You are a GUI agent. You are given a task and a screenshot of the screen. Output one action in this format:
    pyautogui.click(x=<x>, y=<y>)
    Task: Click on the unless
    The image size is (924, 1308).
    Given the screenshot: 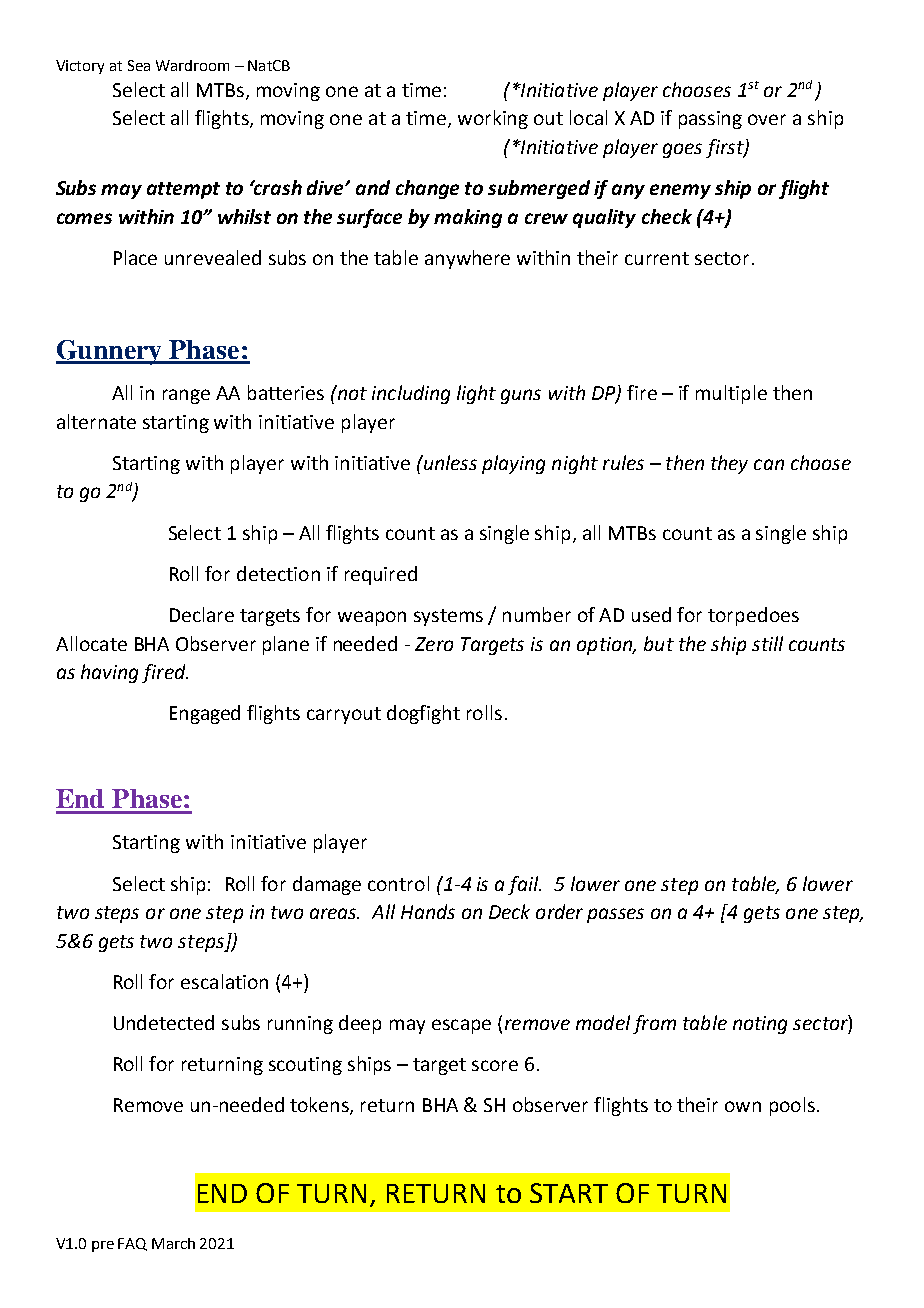 What is the action you would take?
    pyautogui.click(x=449, y=462)
